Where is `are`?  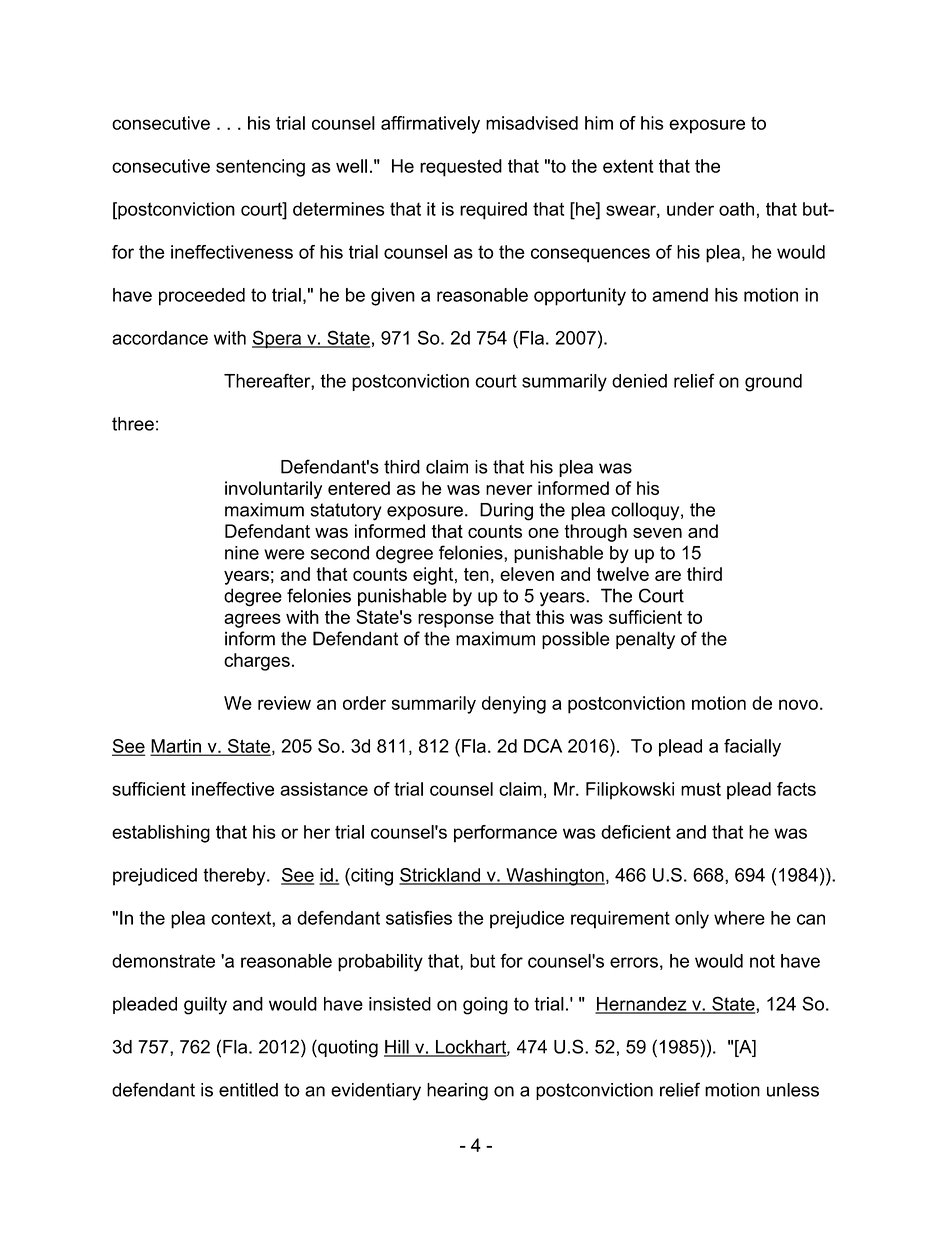 are is located at coordinates (668, 575).
